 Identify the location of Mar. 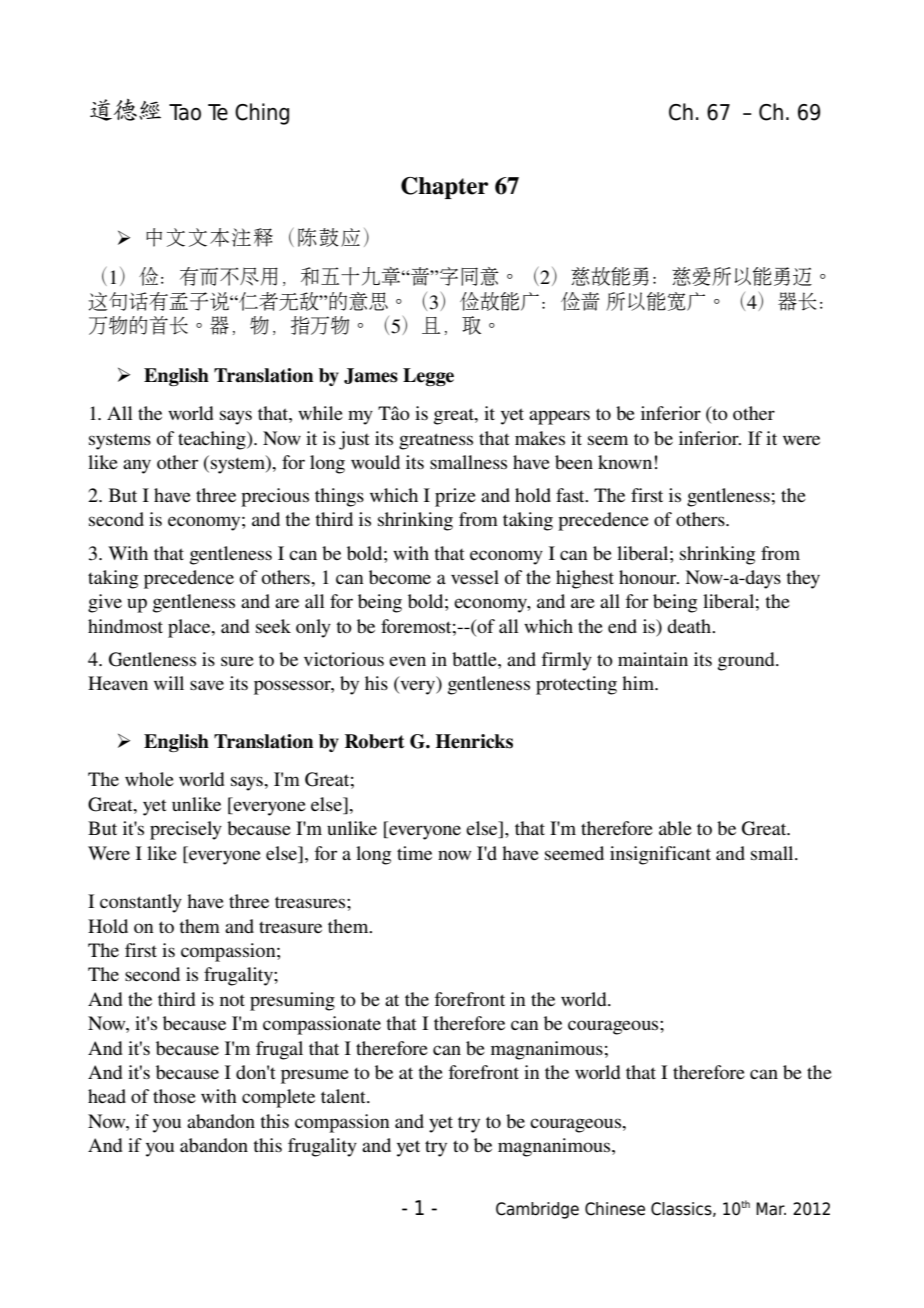
(771, 1209).
